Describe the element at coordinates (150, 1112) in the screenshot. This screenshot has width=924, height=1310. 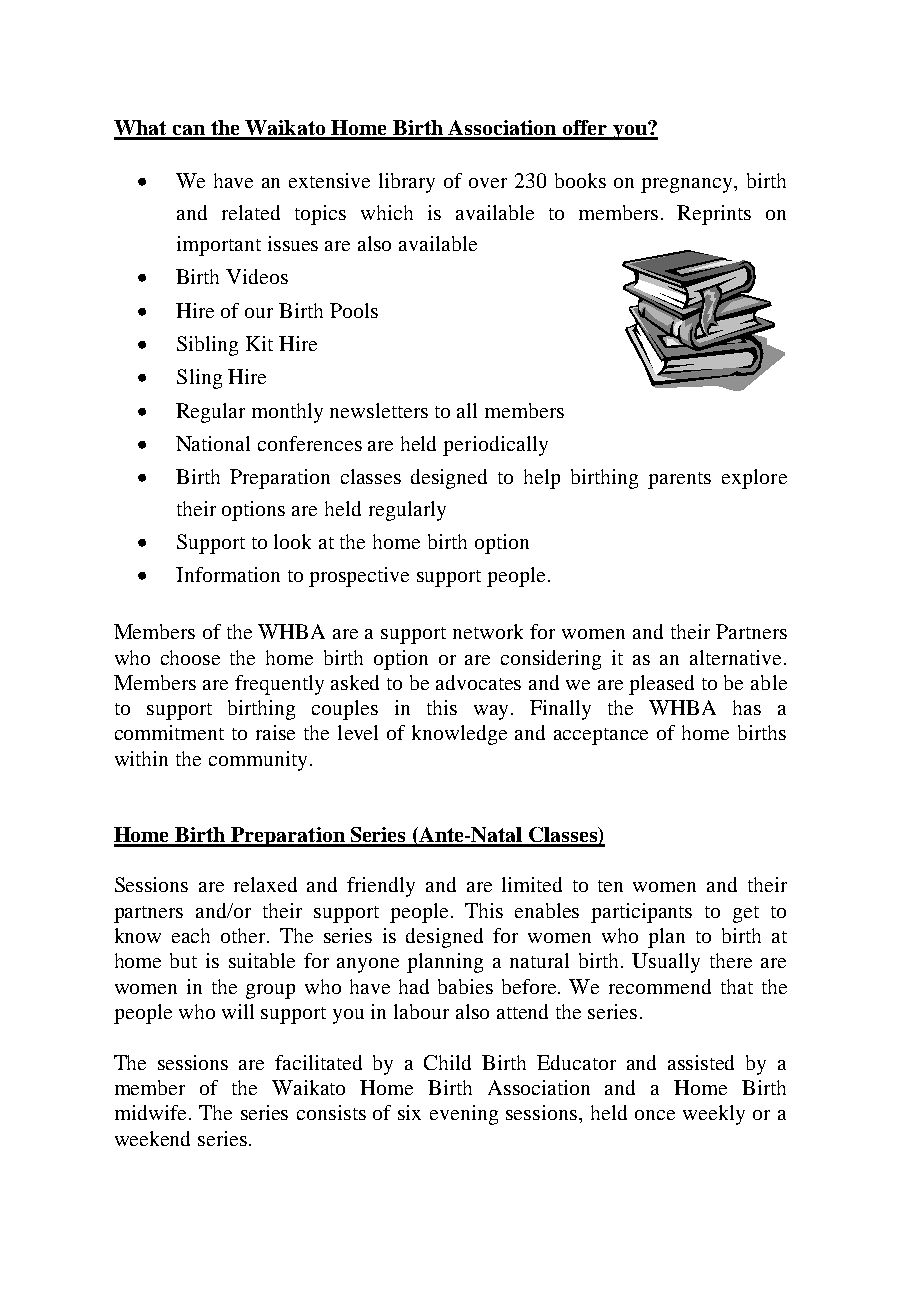
I see `midwife` at that location.
